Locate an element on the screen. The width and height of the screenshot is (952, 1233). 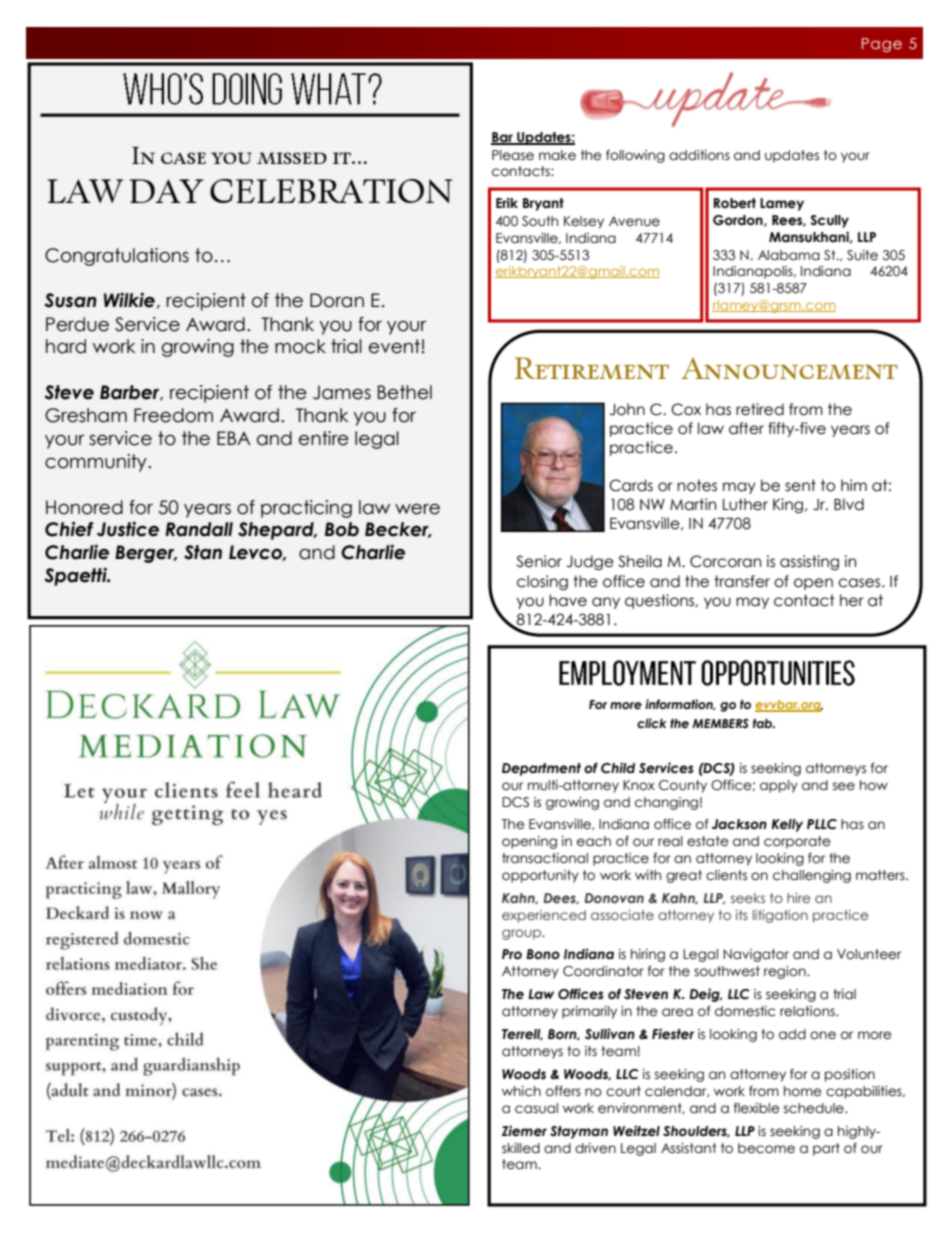
which is located at coordinates (521, 1091).
